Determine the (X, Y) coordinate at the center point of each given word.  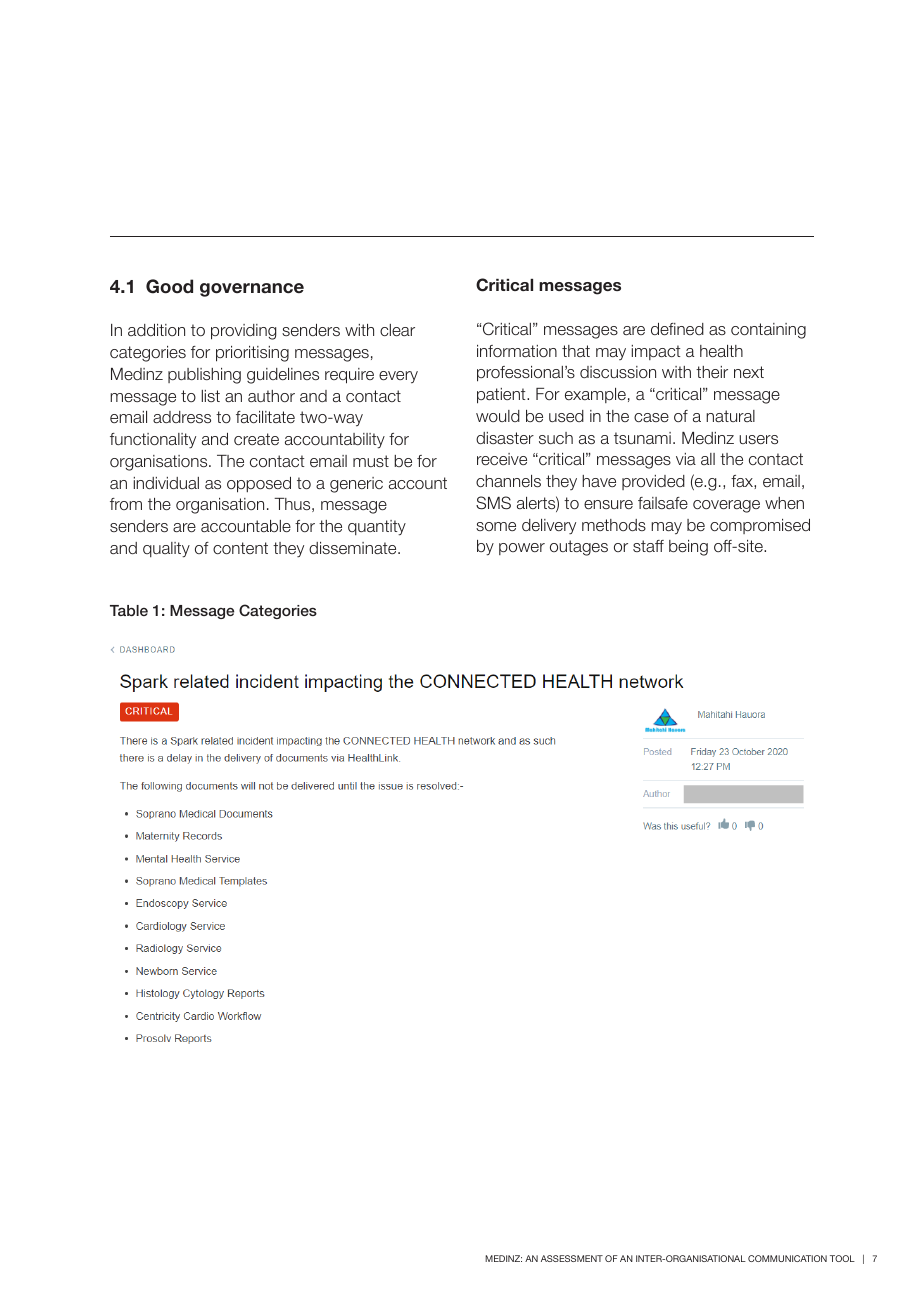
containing (768, 331)
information (517, 351)
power (522, 549)
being (688, 548)
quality (166, 550)
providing (243, 332)
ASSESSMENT (572, 1258)
